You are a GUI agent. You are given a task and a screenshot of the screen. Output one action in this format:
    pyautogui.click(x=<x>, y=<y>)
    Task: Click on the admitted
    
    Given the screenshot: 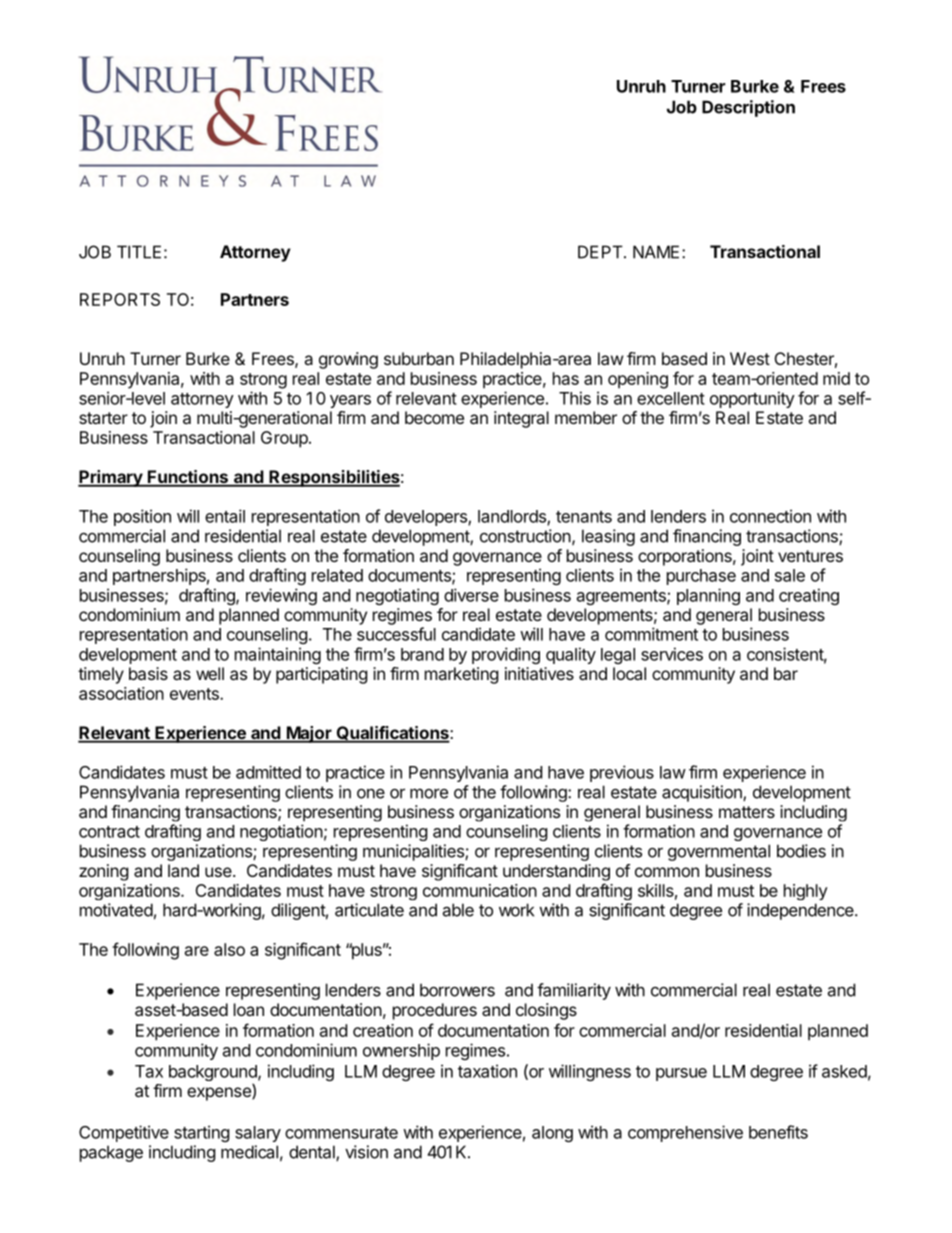 What is the action you would take?
    pyautogui.click(x=268, y=772)
